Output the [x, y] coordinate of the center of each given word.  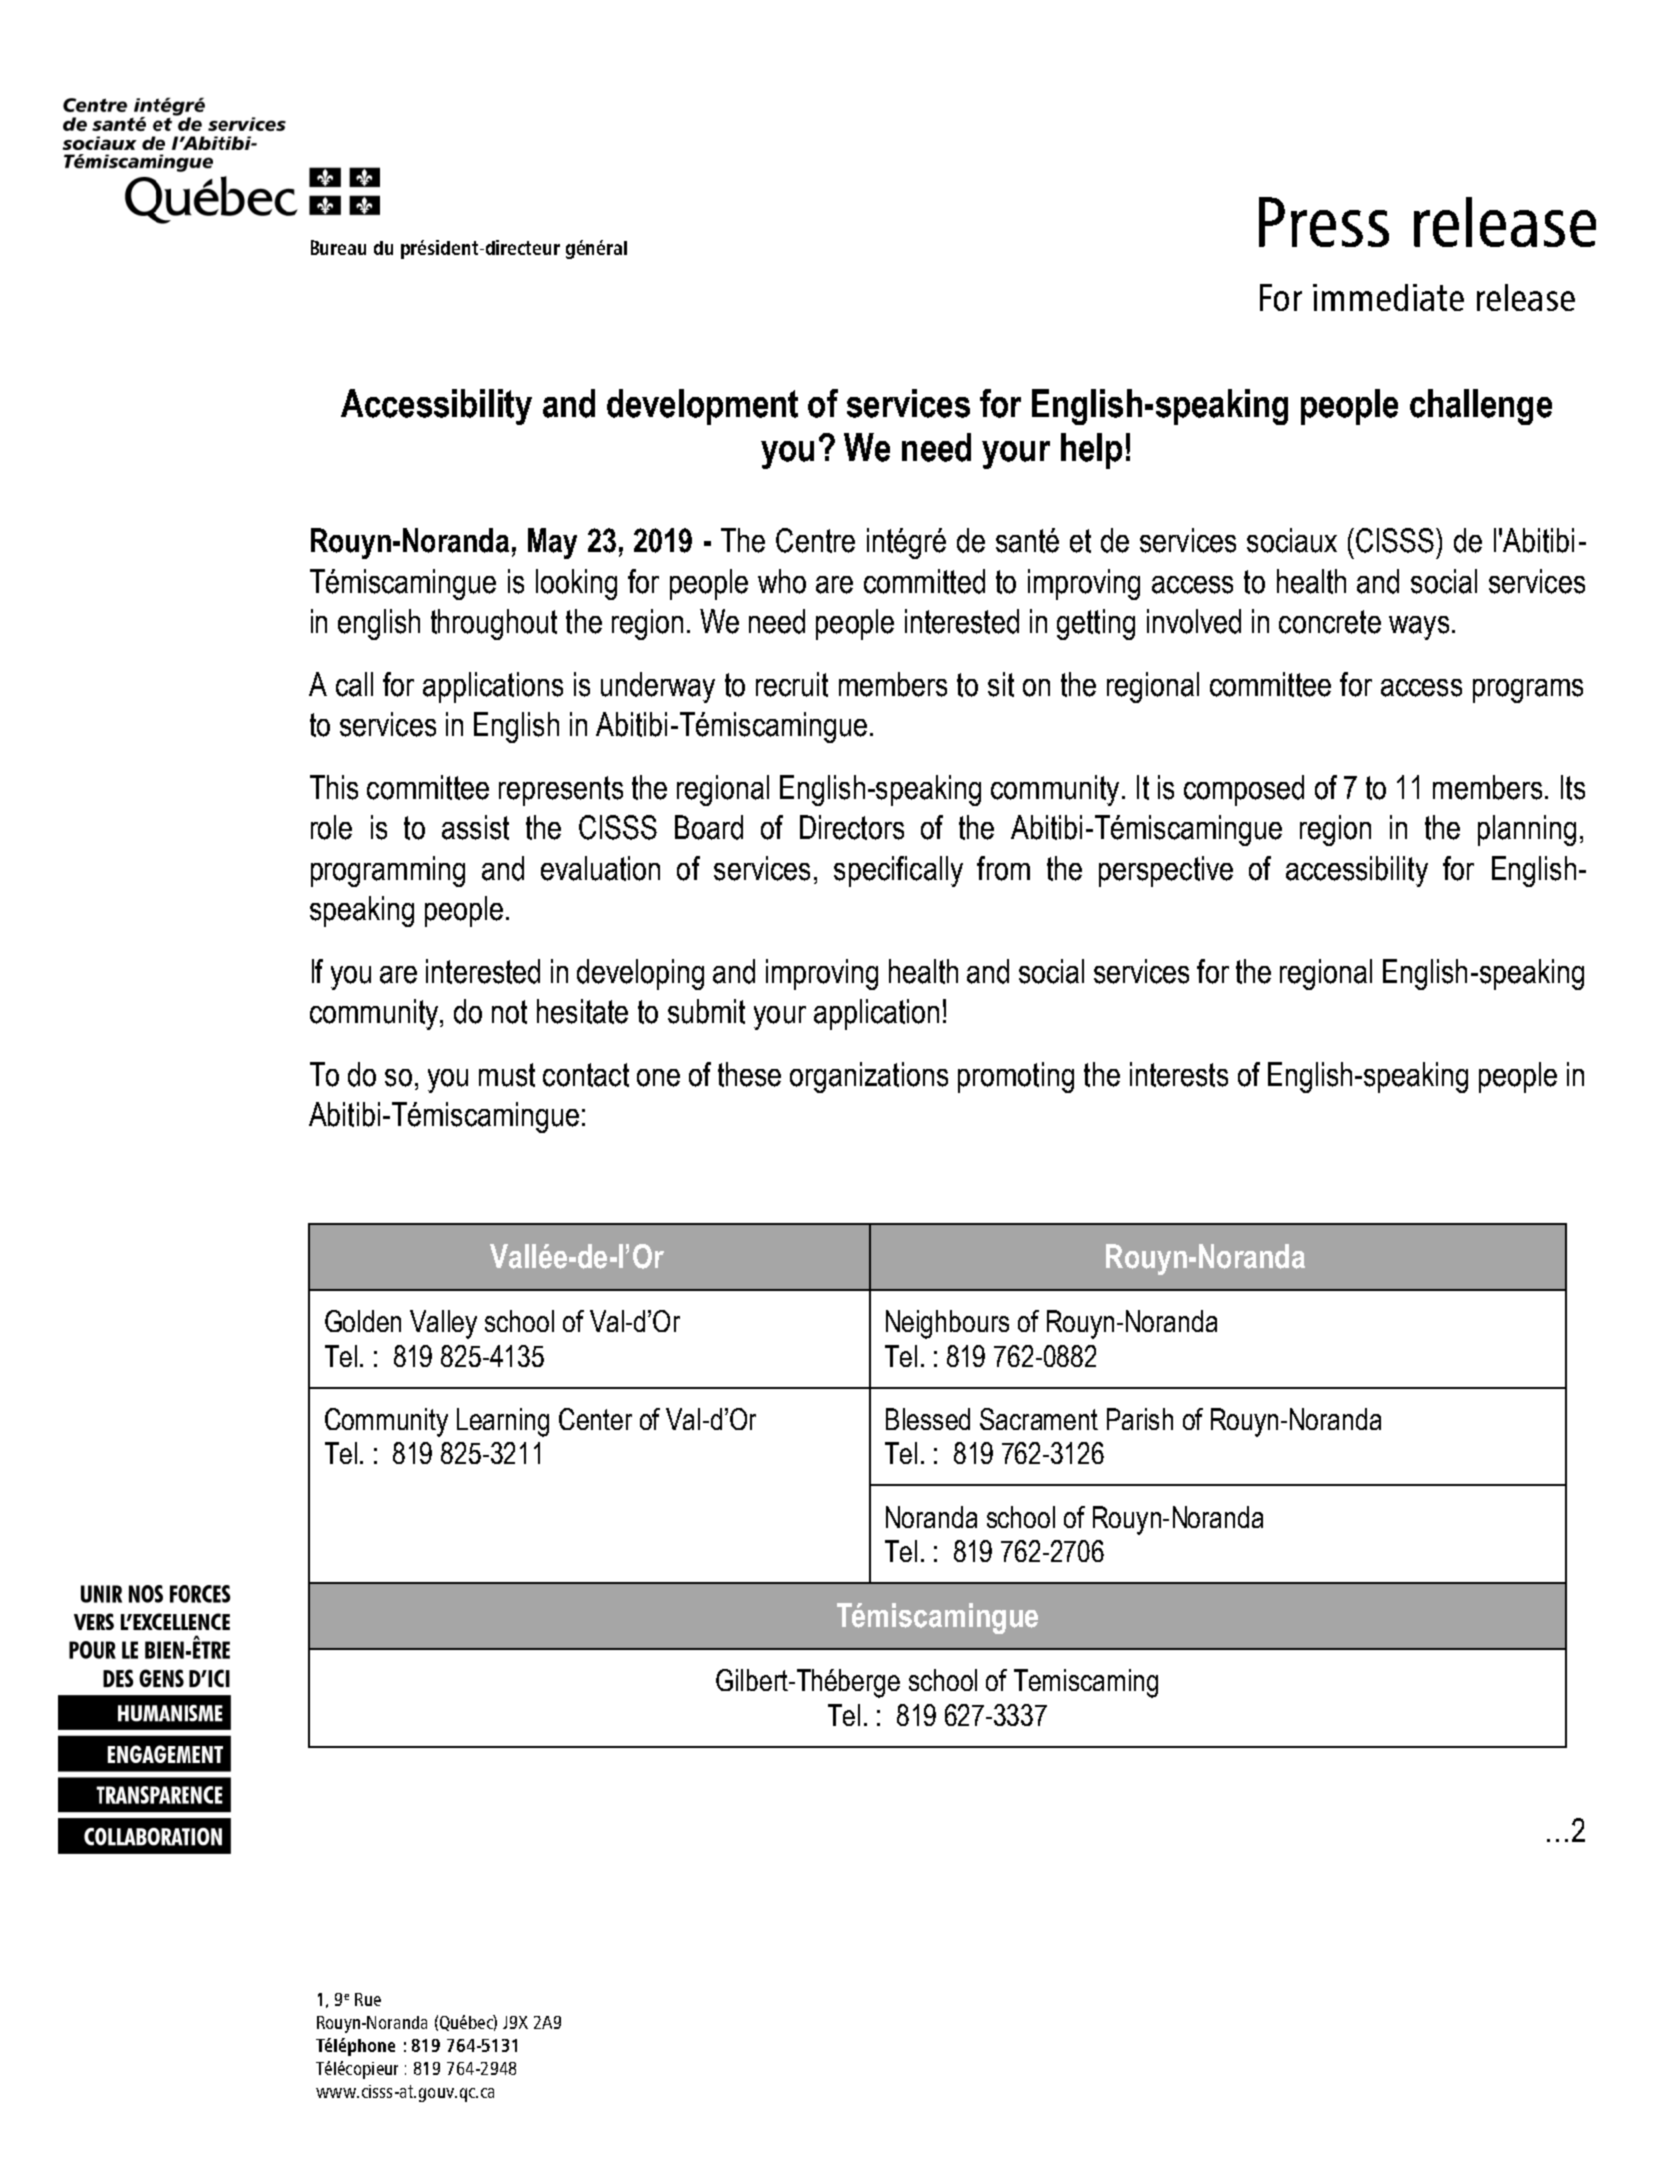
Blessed [928, 1419]
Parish [1140, 1419]
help [1091, 451]
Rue [368, 1999]
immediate [1388, 297]
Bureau [338, 247]
